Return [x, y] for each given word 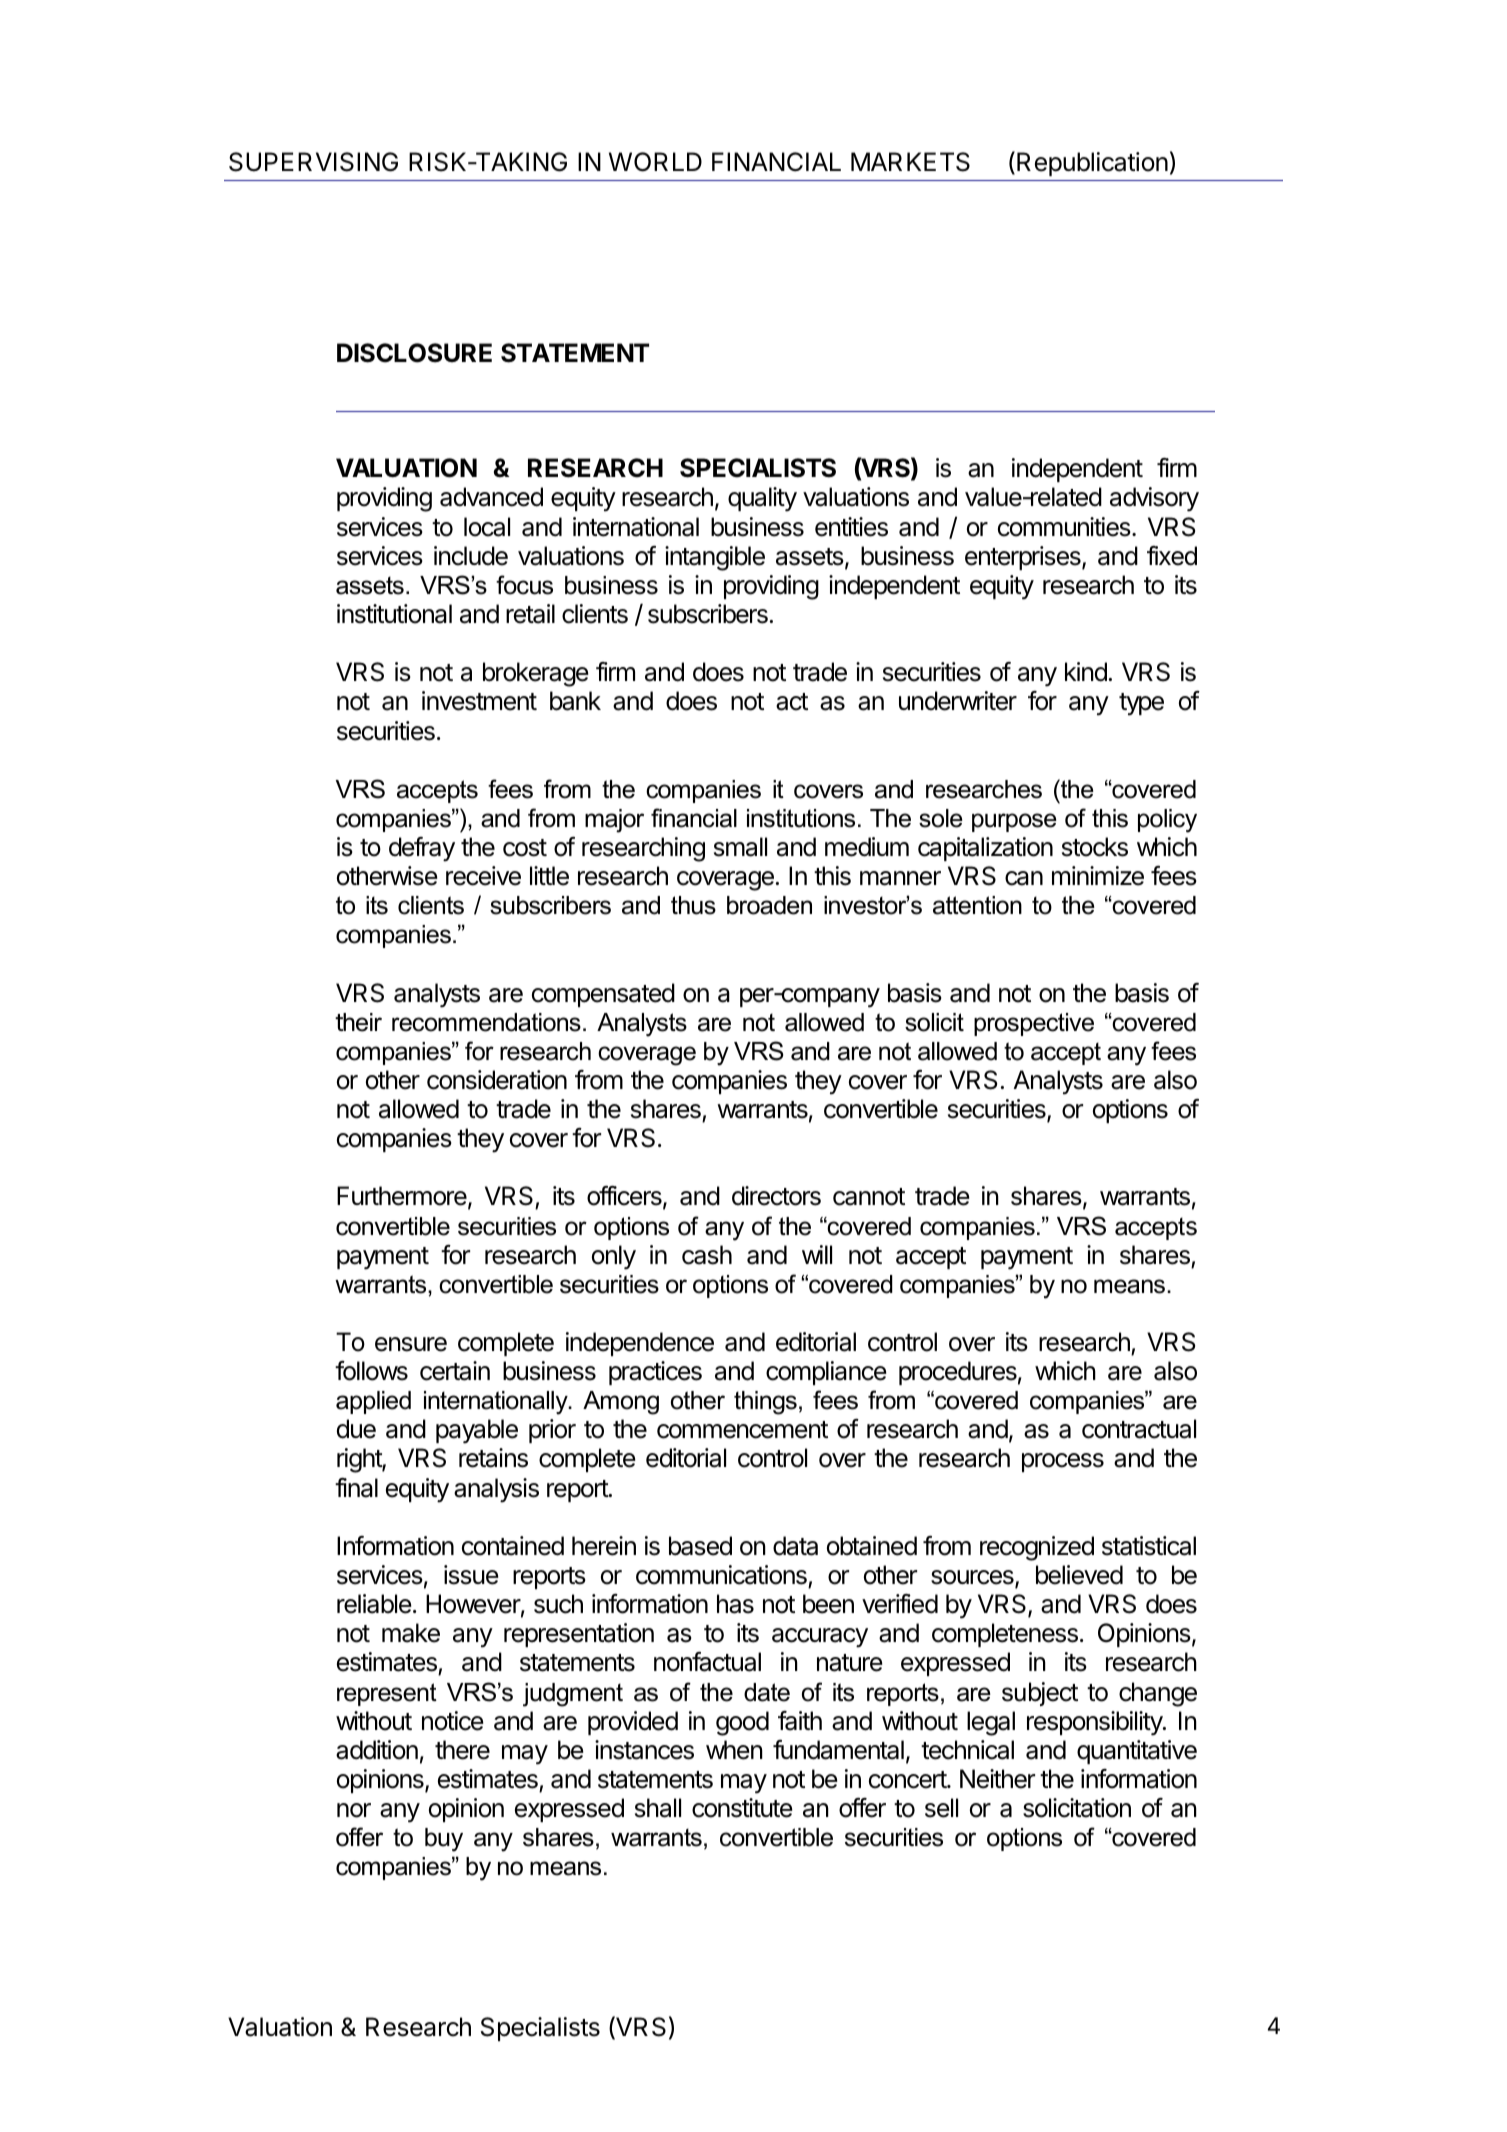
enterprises [1024, 558]
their [358, 1022]
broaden [769, 905]
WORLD [655, 162]
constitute [742, 1808]
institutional [394, 614]
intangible [715, 558]
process [1063, 1462]
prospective [1034, 1024]
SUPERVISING [313, 162]
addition [377, 1750]
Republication [1092, 164]
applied [373, 1402]
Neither [997, 1779]
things [765, 1403]
